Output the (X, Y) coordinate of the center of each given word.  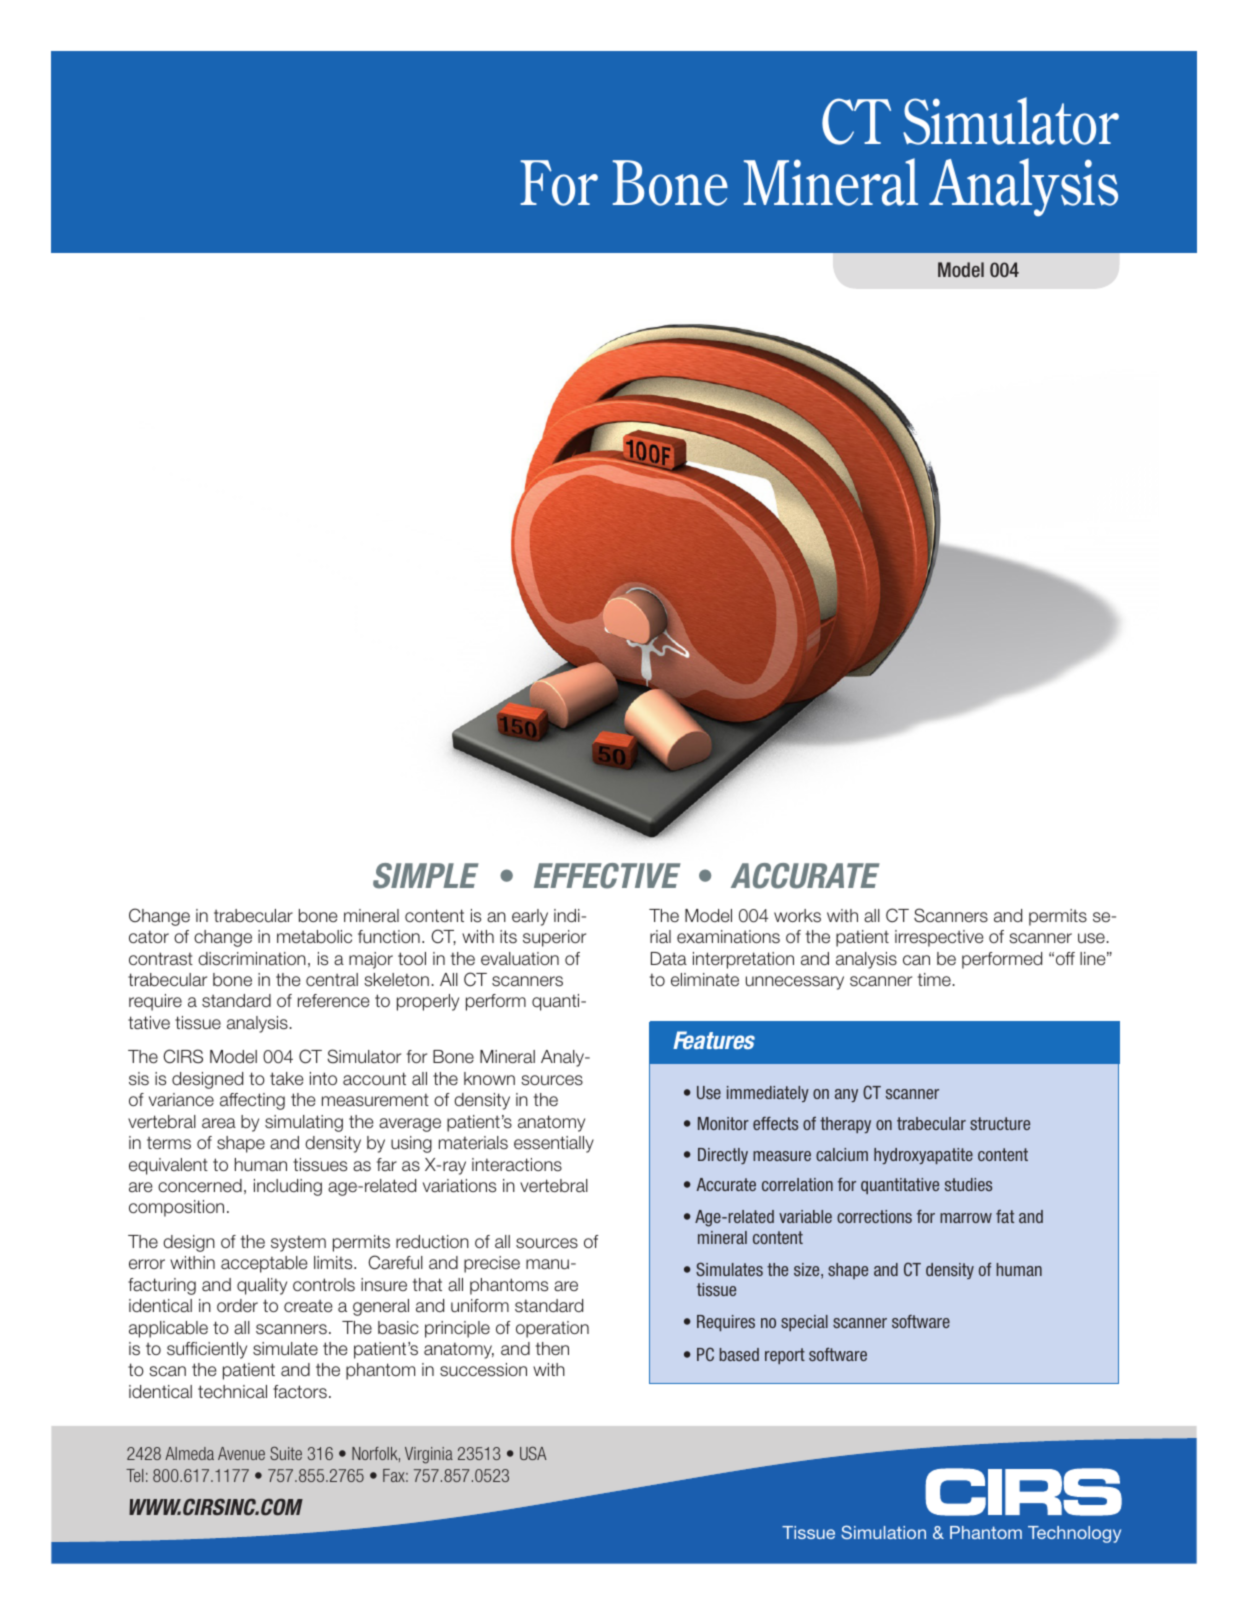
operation (552, 1329)
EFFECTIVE (607, 876)
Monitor (723, 1123)
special (804, 1323)
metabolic (314, 936)
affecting (252, 1101)
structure (1000, 1123)
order (237, 1306)
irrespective (939, 938)
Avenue (241, 1453)
